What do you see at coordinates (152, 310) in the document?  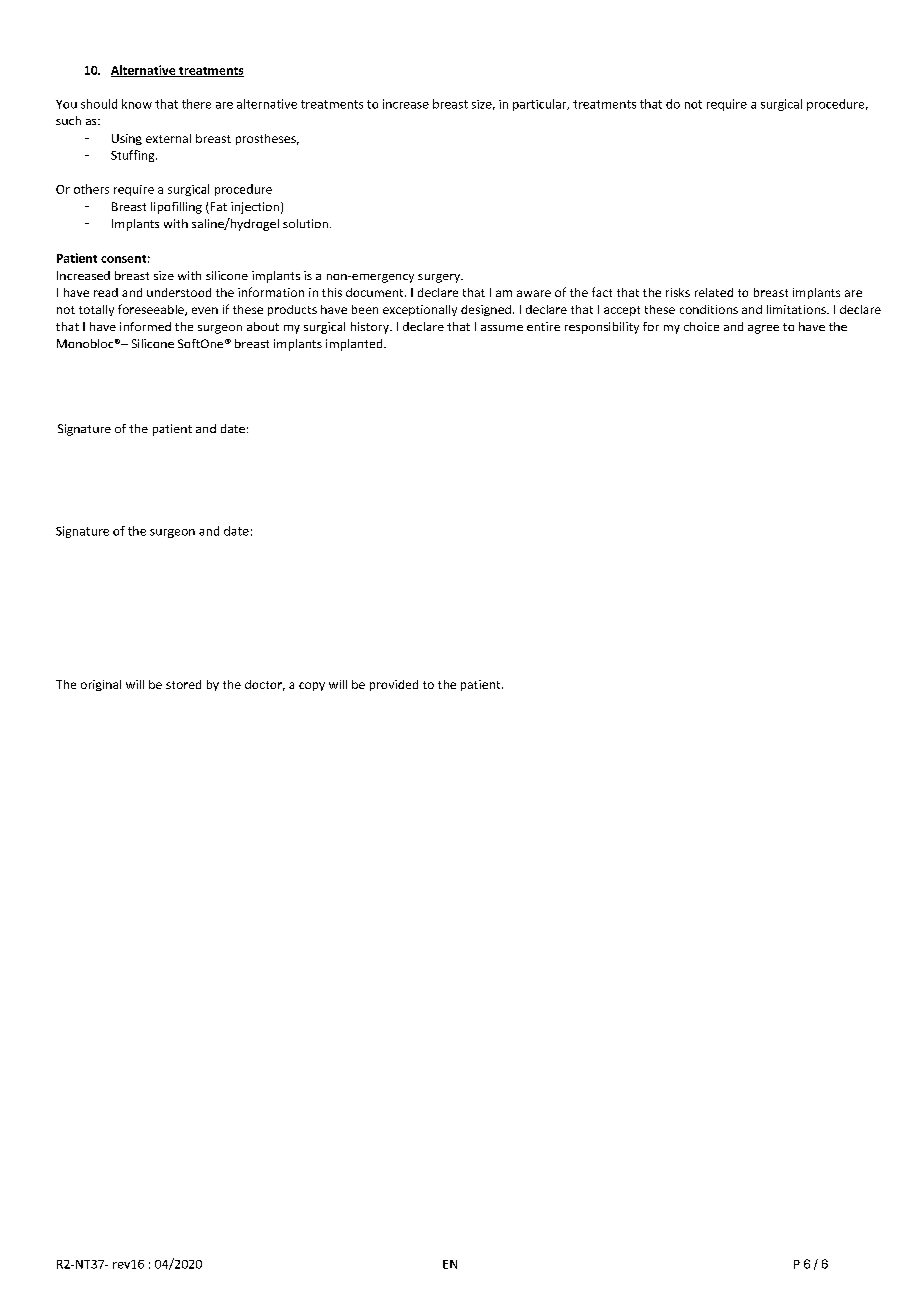 I see `foreseeable` at bounding box center [152, 310].
